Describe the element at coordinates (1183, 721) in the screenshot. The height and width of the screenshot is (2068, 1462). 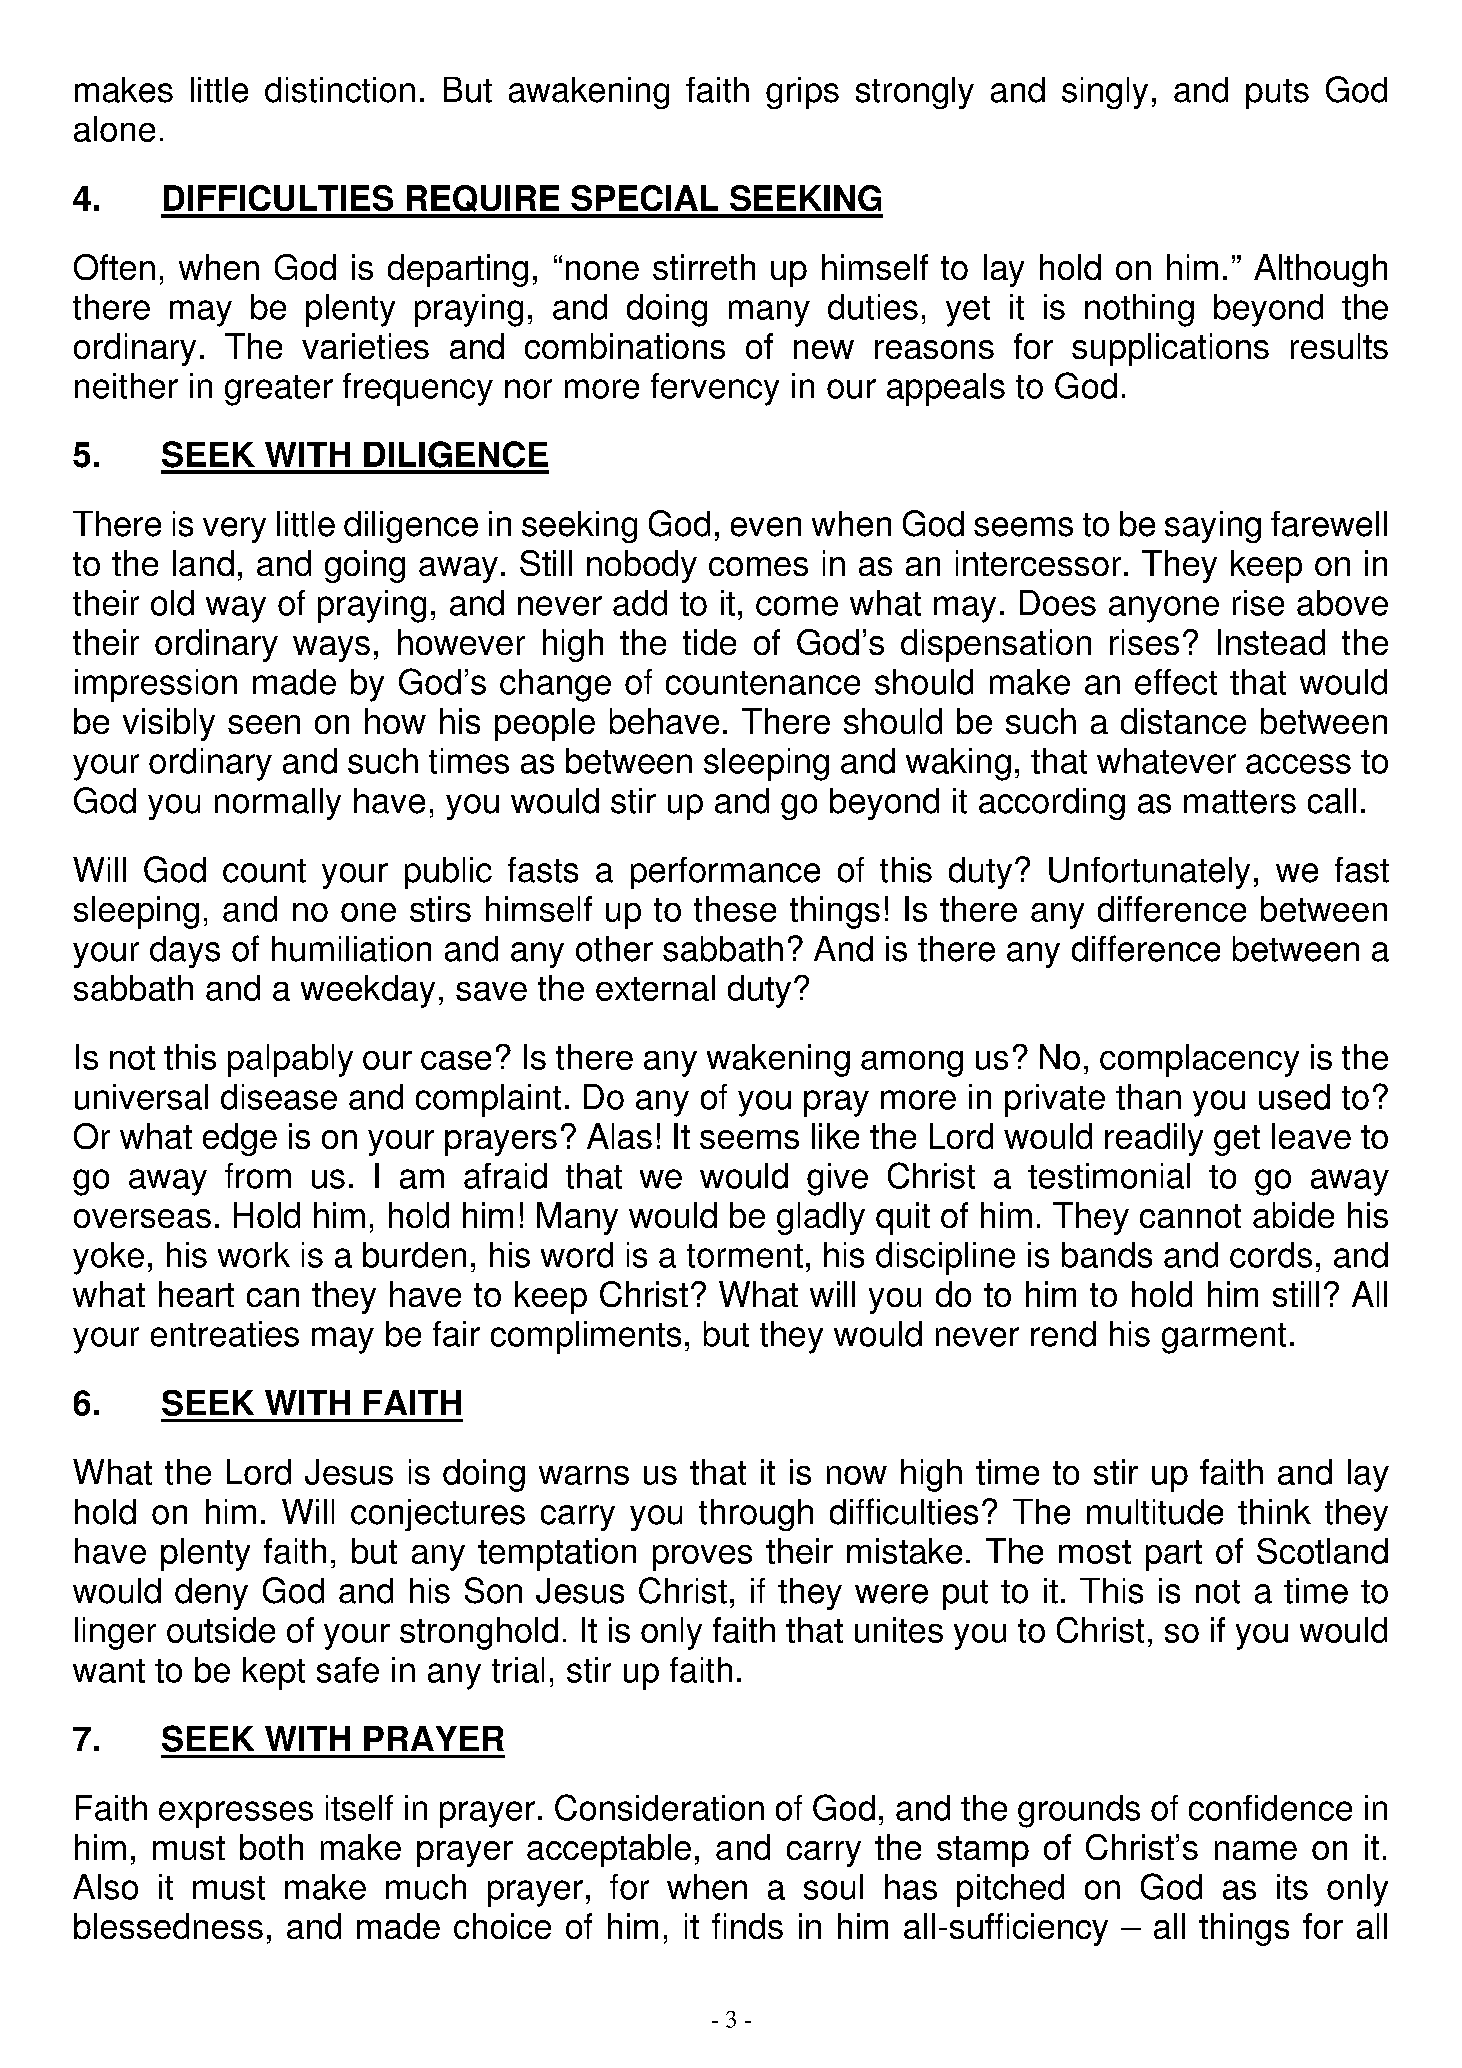
I see `distance` at that location.
